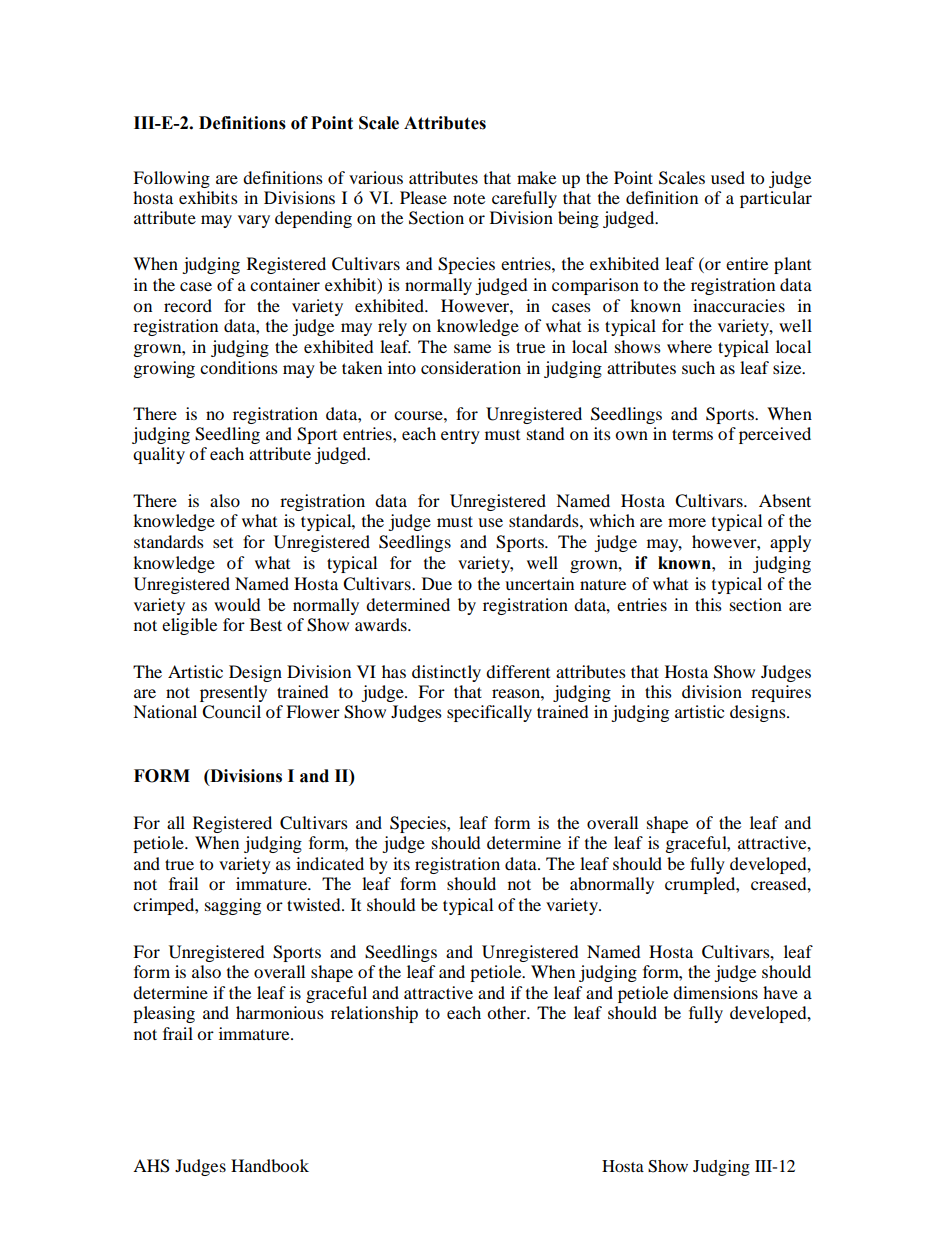  I want to click on used, so click(728, 177).
